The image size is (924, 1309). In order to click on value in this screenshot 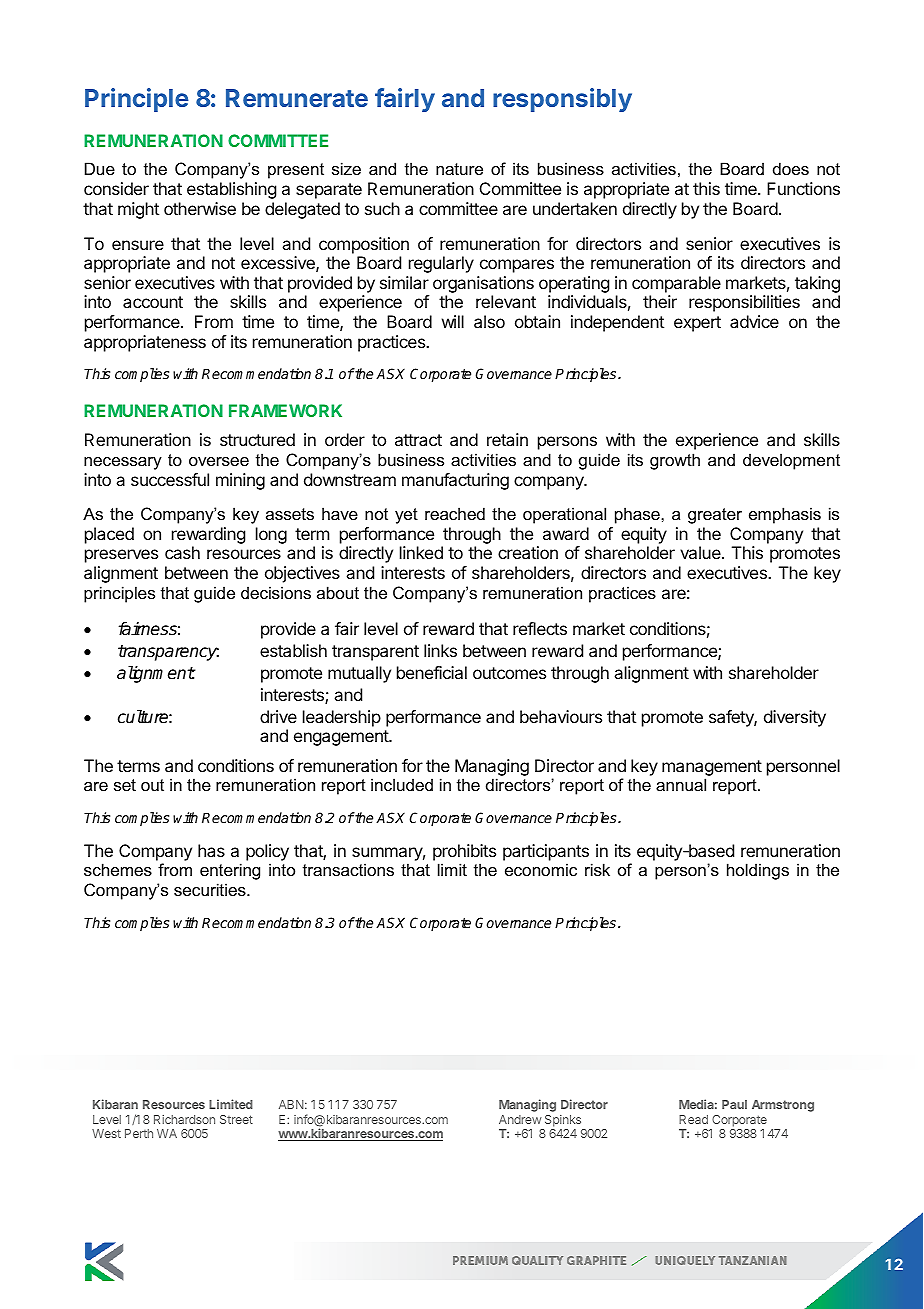, I will do `click(701, 552)`.
